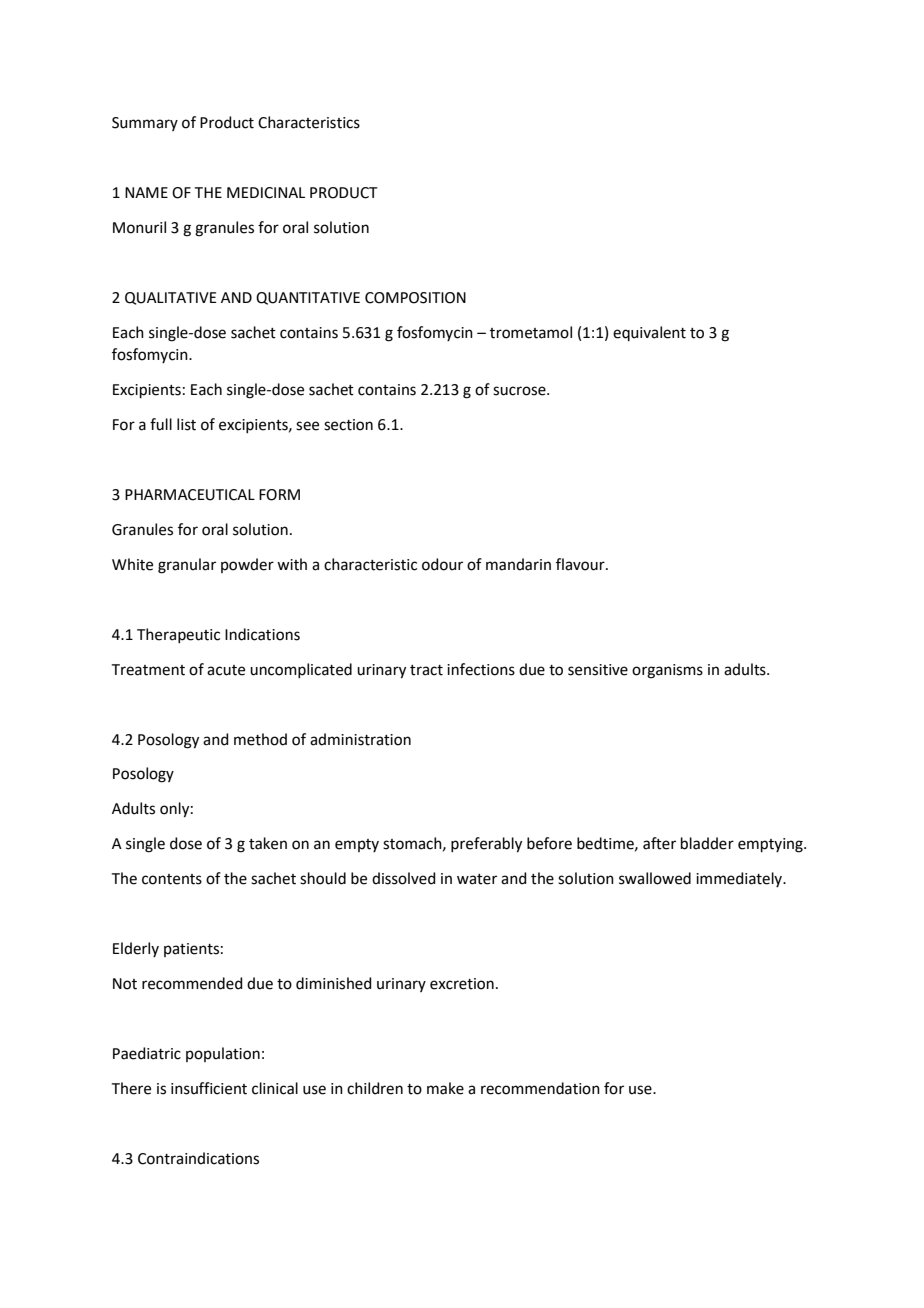  What do you see at coordinates (223, 1054) in the screenshot?
I see `population` at bounding box center [223, 1054].
